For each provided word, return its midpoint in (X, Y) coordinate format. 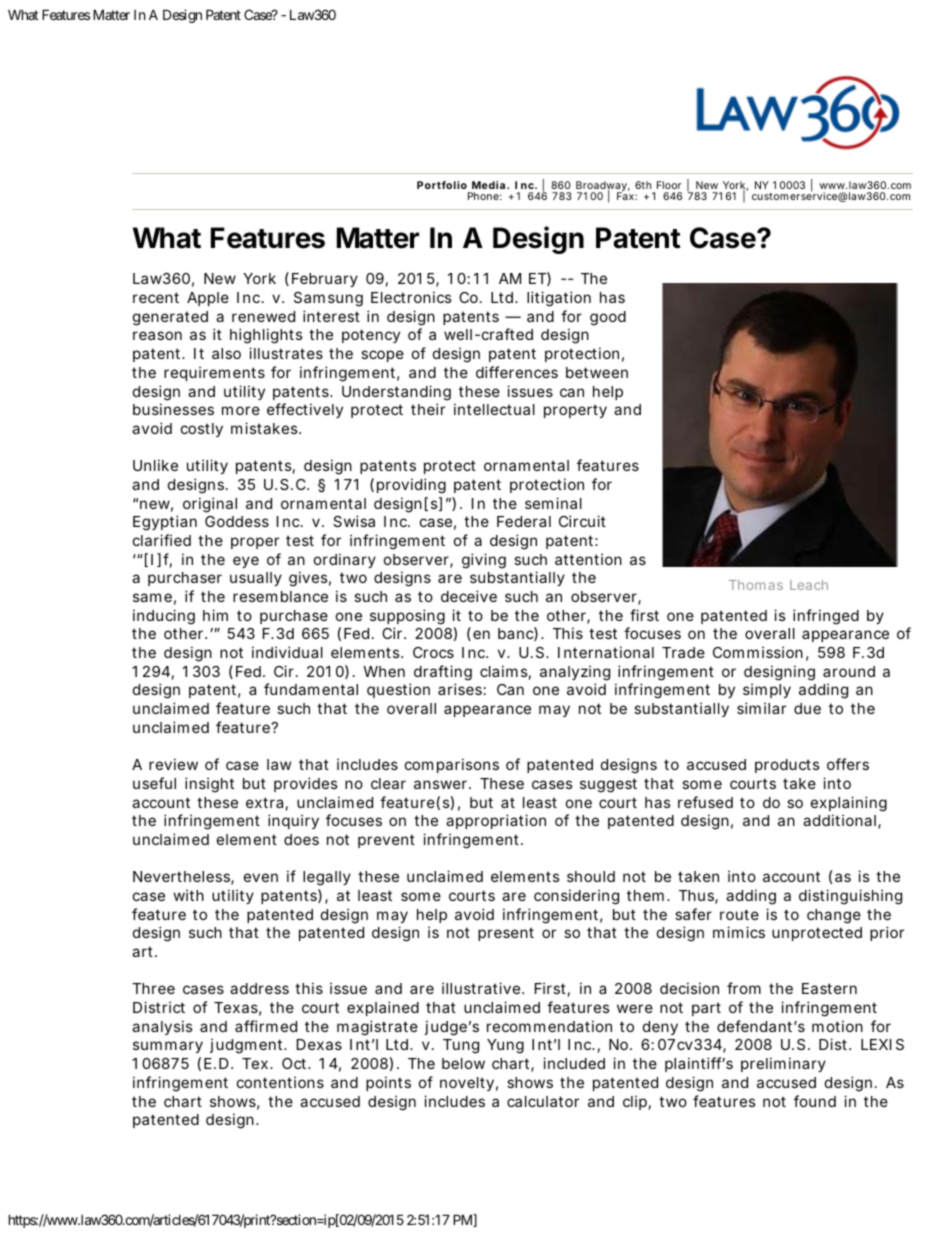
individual (287, 652)
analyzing (575, 673)
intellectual (494, 409)
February (325, 280)
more (241, 410)
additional (839, 820)
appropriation (496, 821)
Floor (669, 185)
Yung (505, 1046)
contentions (280, 1082)
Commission (758, 652)
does (301, 839)
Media (488, 185)
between (597, 372)
